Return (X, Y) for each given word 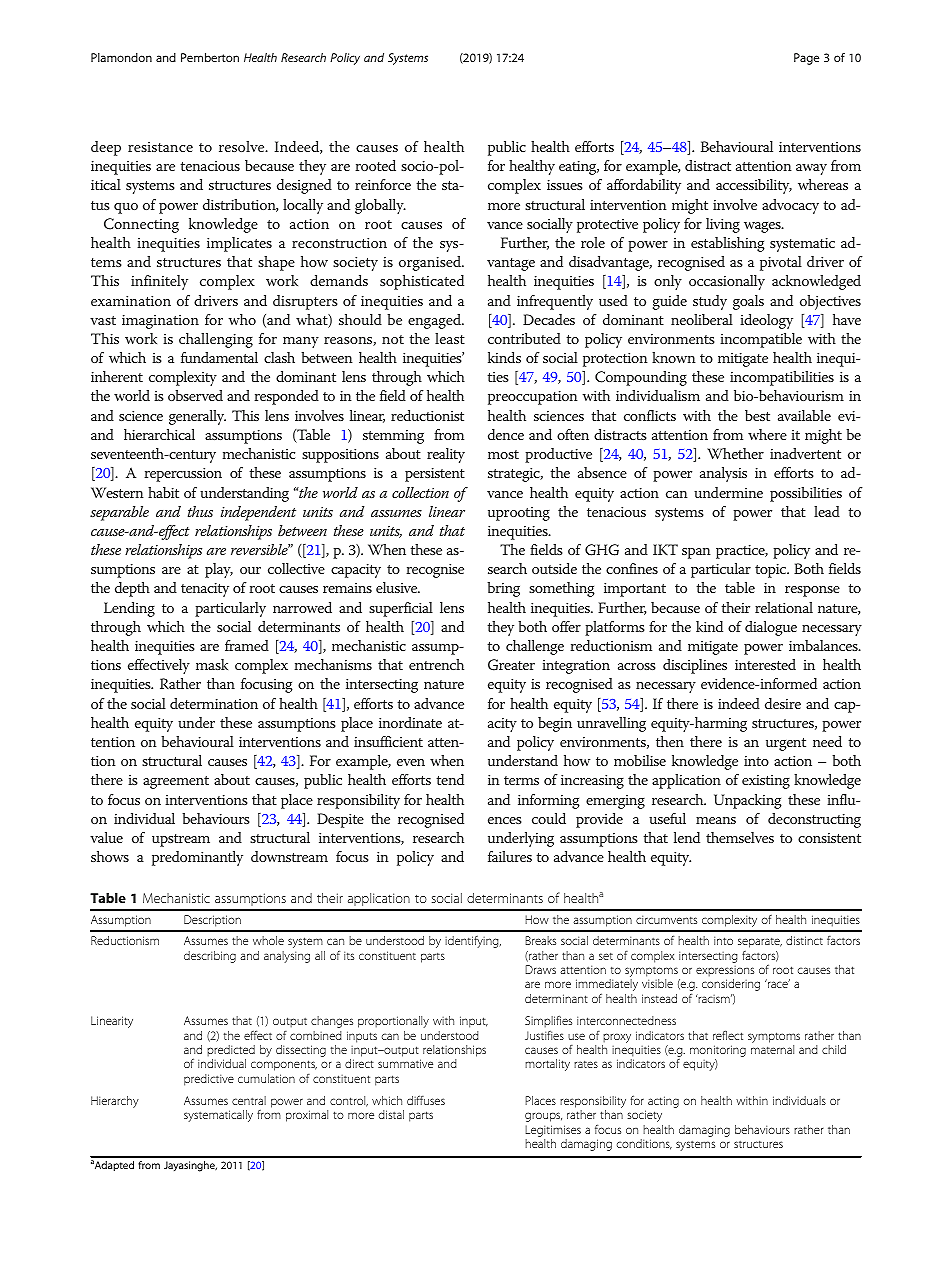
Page (806, 59)
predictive (209, 1080)
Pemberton (210, 57)
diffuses (426, 1100)
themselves (740, 837)
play (219, 570)
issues (565, 185)
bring (503, 589)
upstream (181, 840)
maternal (772, 1049)
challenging (216, 340)
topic (772, 571)
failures (510, 856)
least (450, 338)
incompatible (761, 340)
